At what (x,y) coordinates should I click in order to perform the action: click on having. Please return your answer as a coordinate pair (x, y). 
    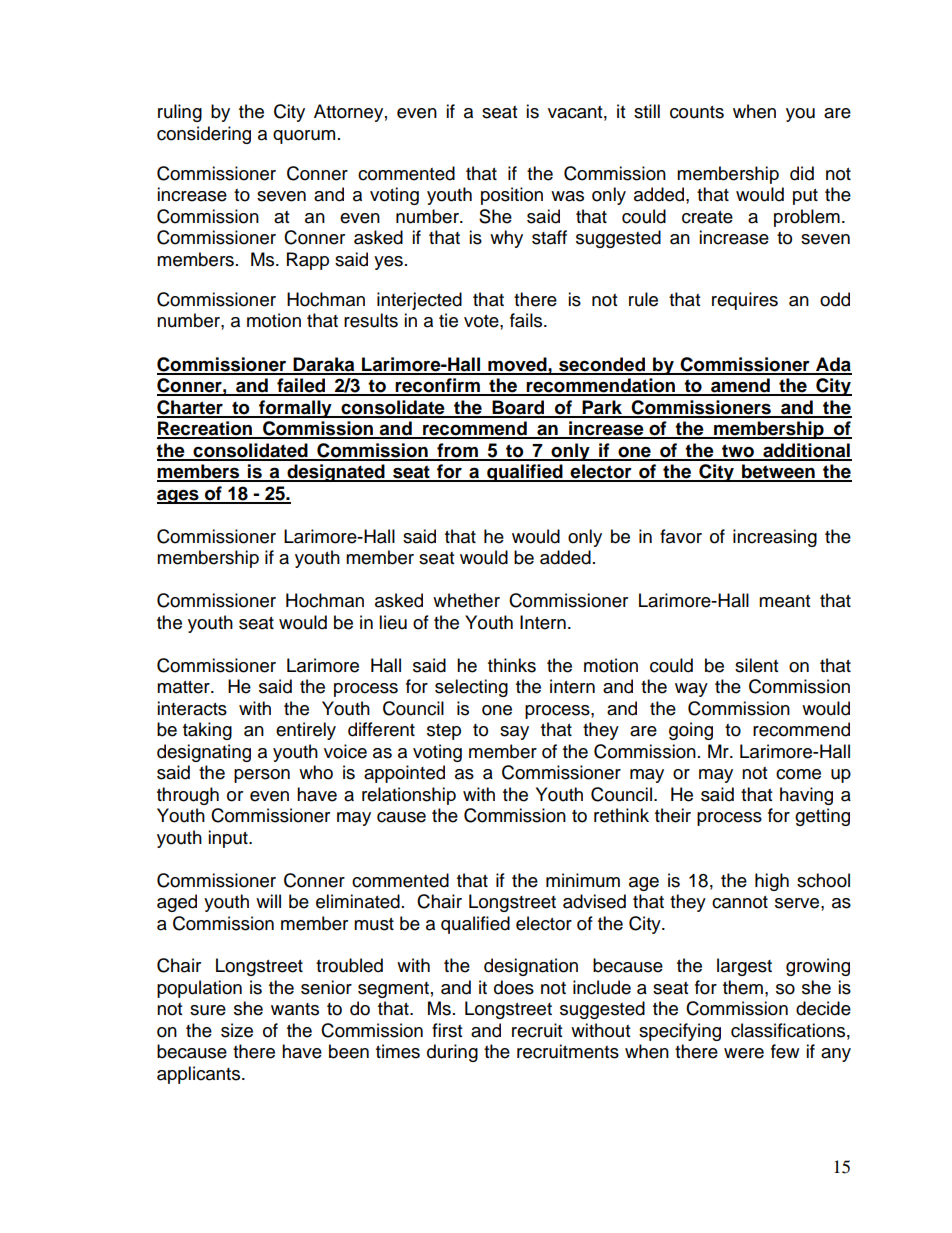
    Looking at the image, I should click on (806, 796).
